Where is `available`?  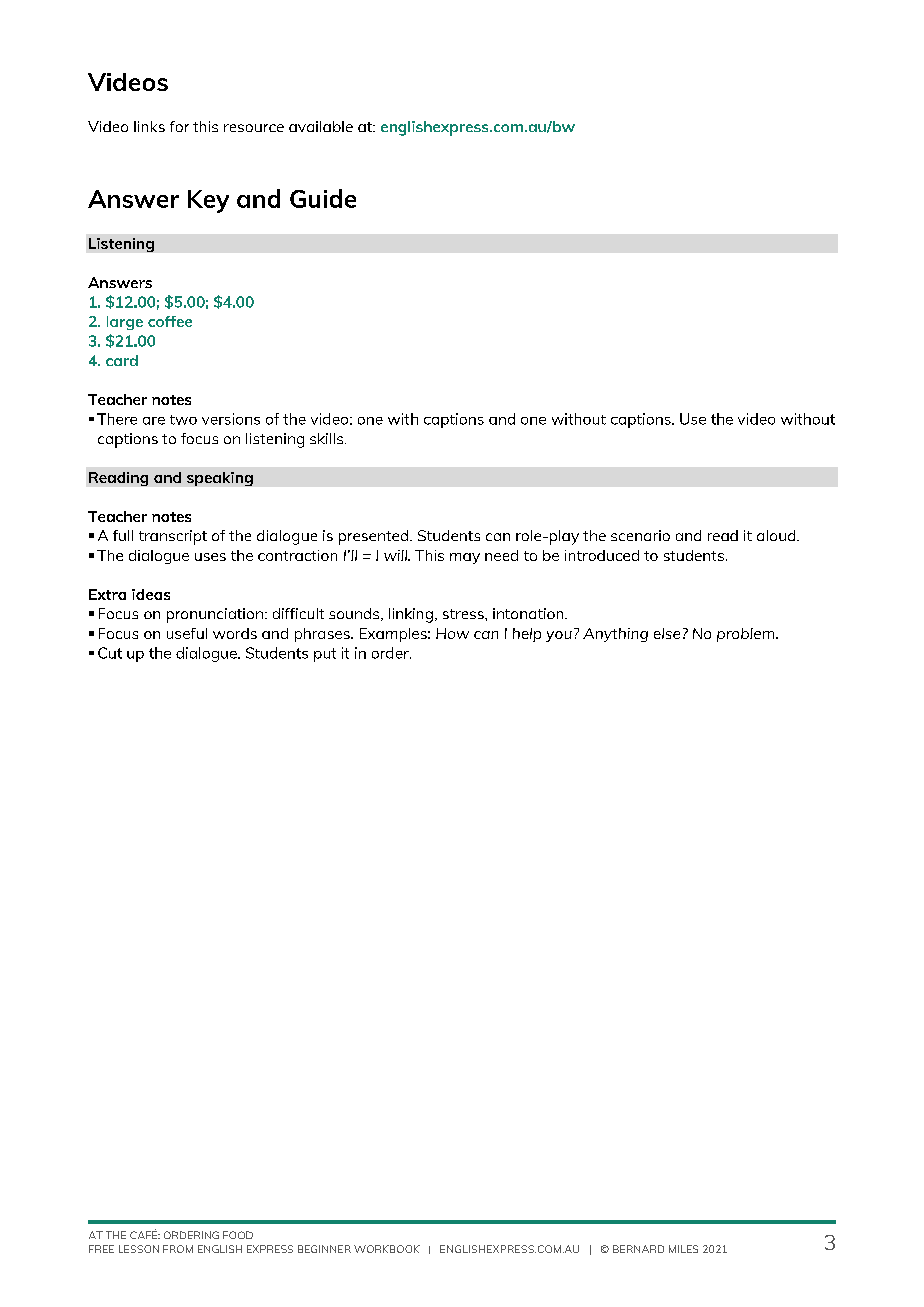
available is located at coordinates (321, 126).
